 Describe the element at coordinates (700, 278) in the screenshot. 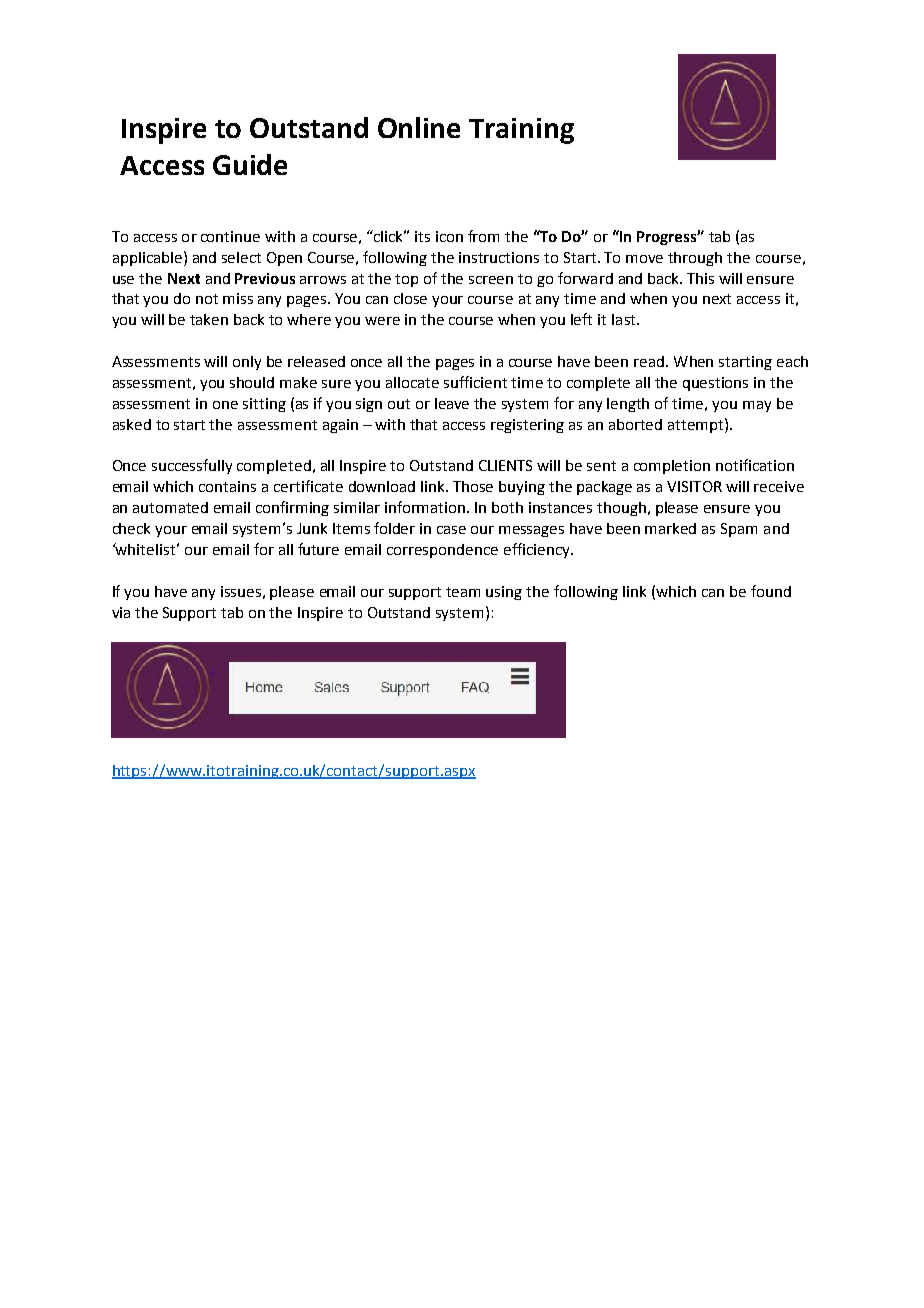

I see `This` at that location.
